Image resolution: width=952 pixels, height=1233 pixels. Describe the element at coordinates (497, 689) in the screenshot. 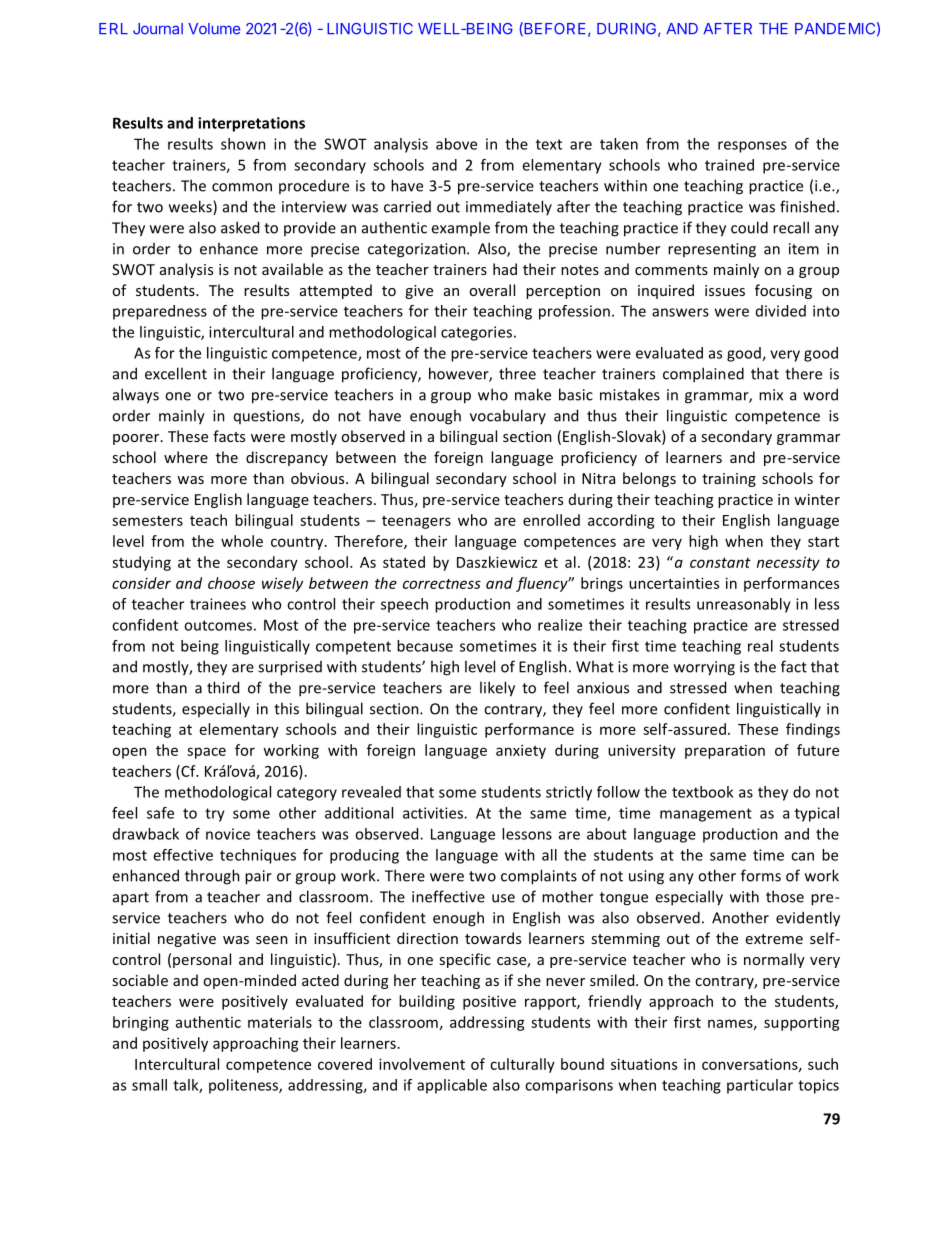

I see `likely` at that location.
